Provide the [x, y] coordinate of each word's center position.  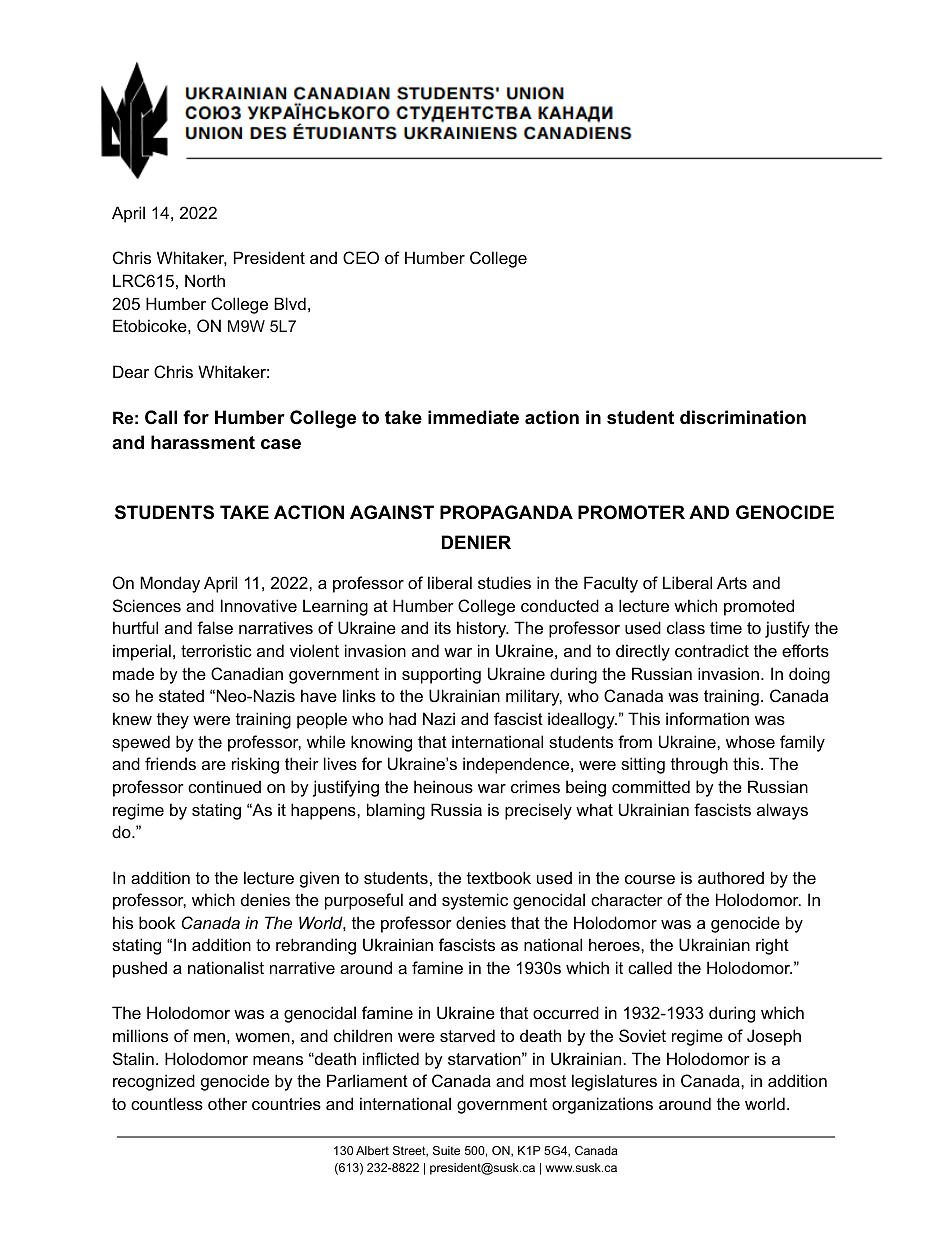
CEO [361, 257]
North [205, 280]
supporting [441, 675]
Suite [446, 1150]
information [707, 718]
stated [181, 695]
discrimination [743, 417]
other [227, 1103]
